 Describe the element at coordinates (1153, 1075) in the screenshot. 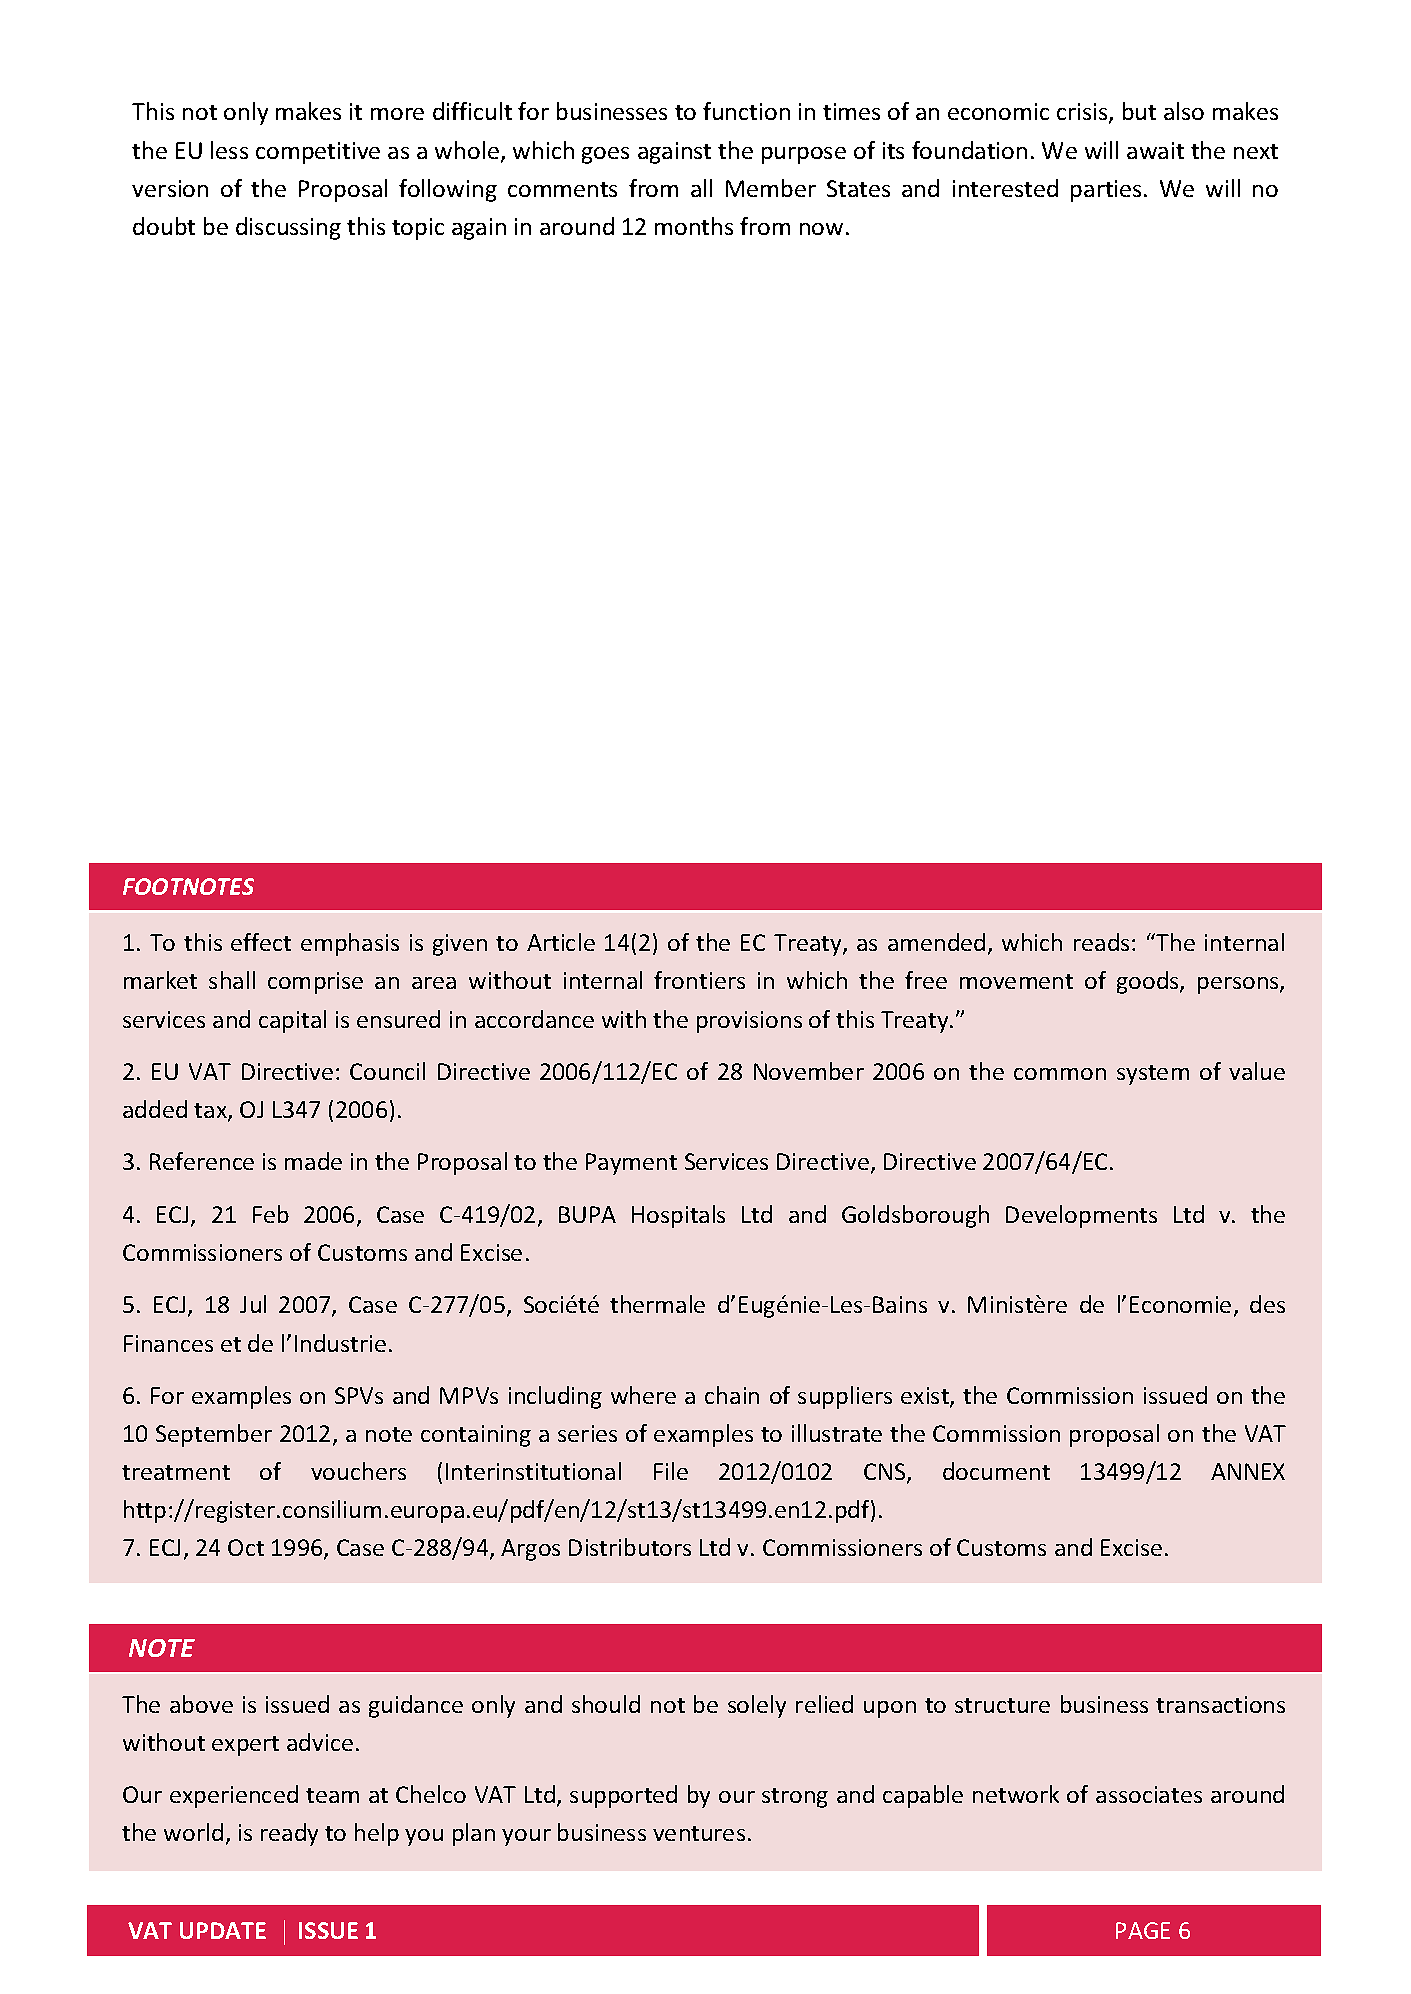

I see `system` at that location.
